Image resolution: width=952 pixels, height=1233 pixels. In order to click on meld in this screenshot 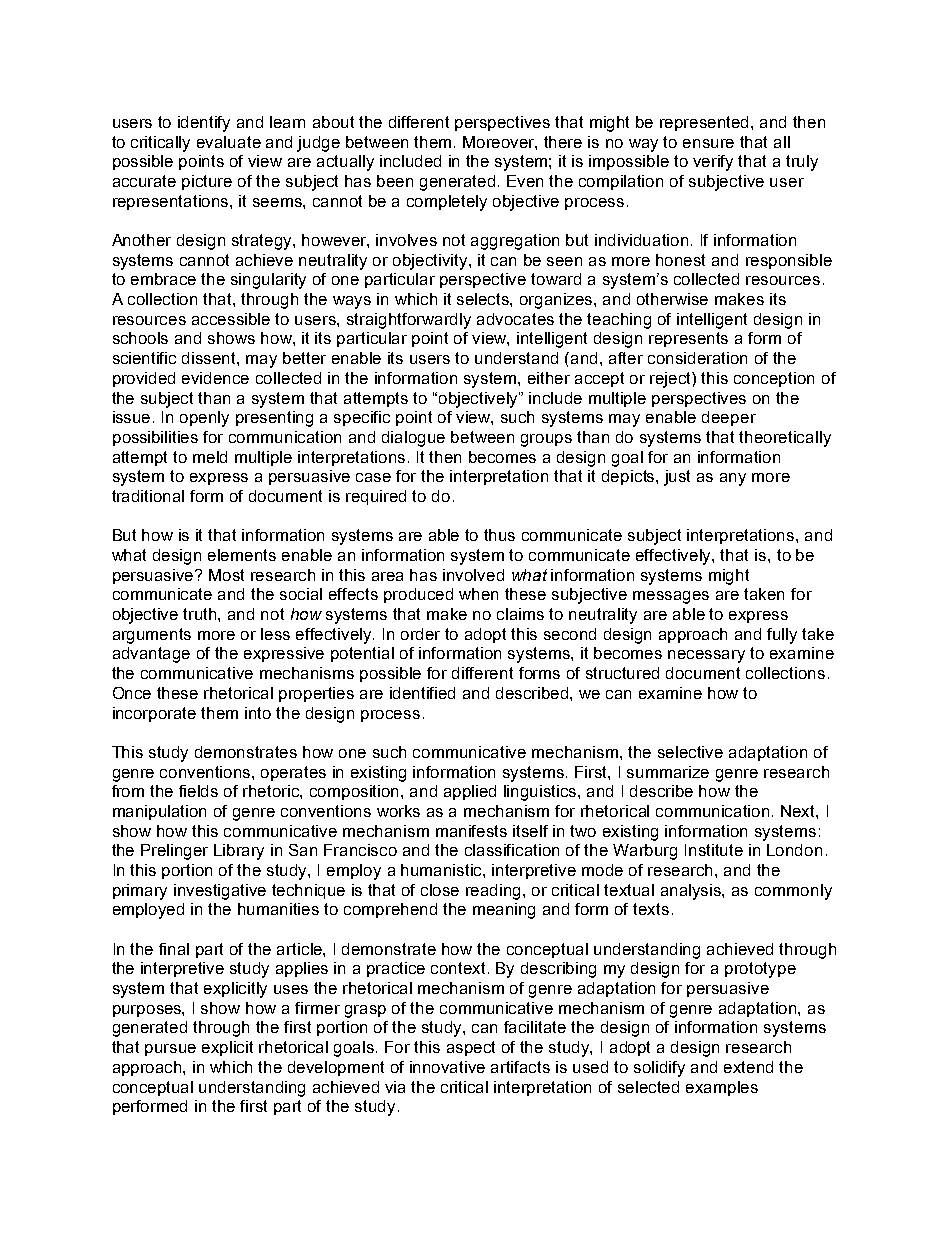, I will do `click(210, 457)`.
